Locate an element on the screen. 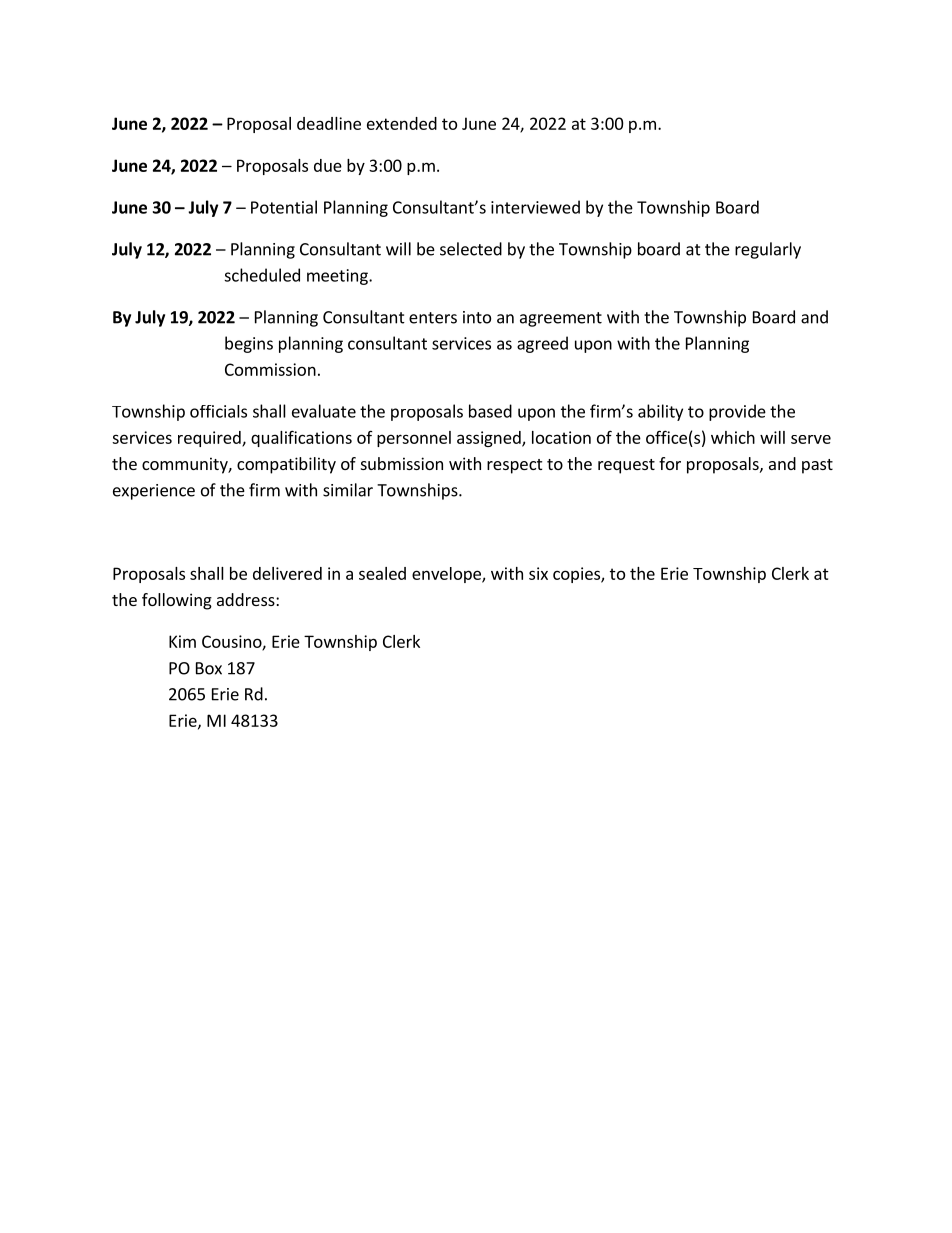 This screenshot has width=952, height=1233. Box is located at coordinates (209, 668).
